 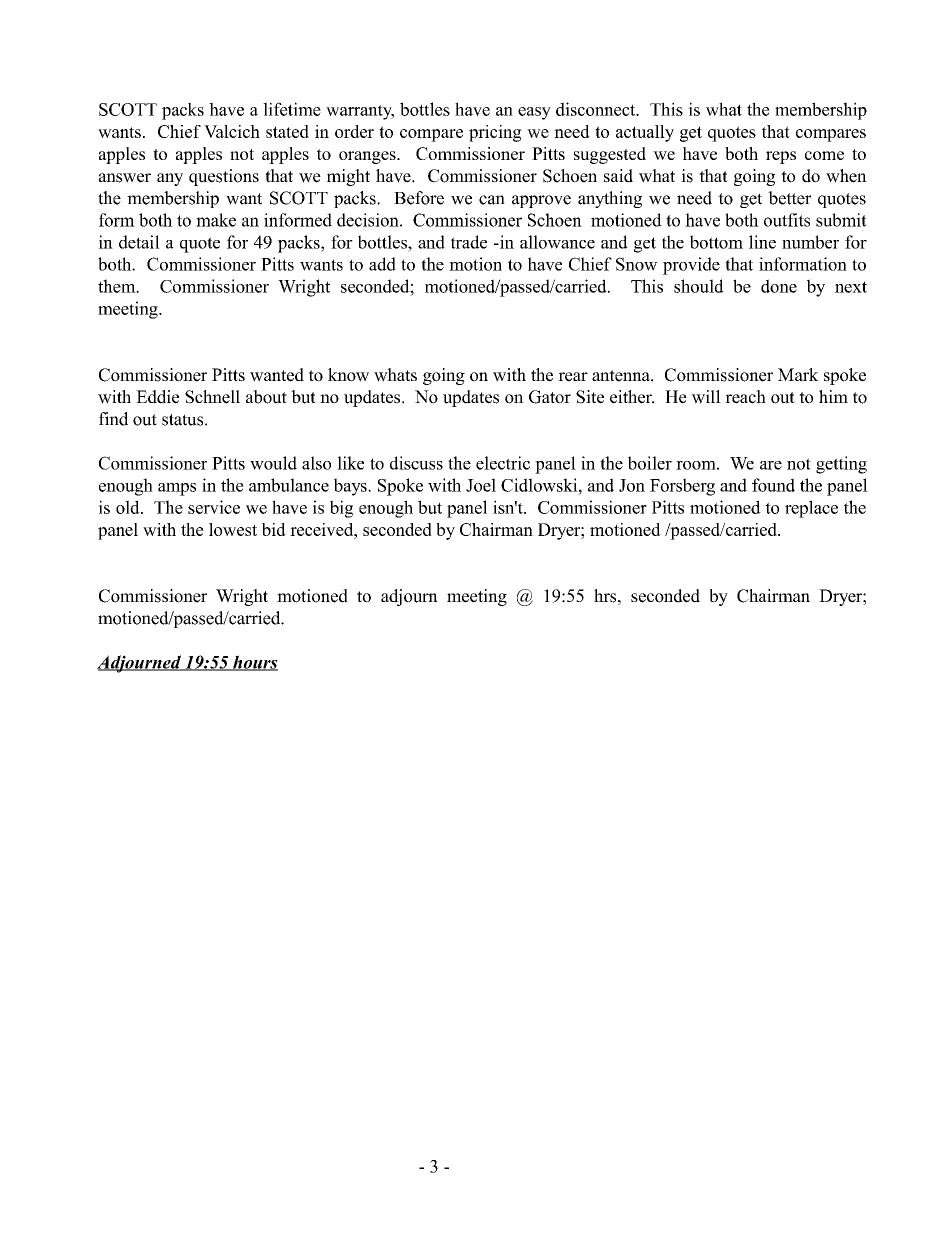 I want to click on Mark, so click(x=798, y=374).
